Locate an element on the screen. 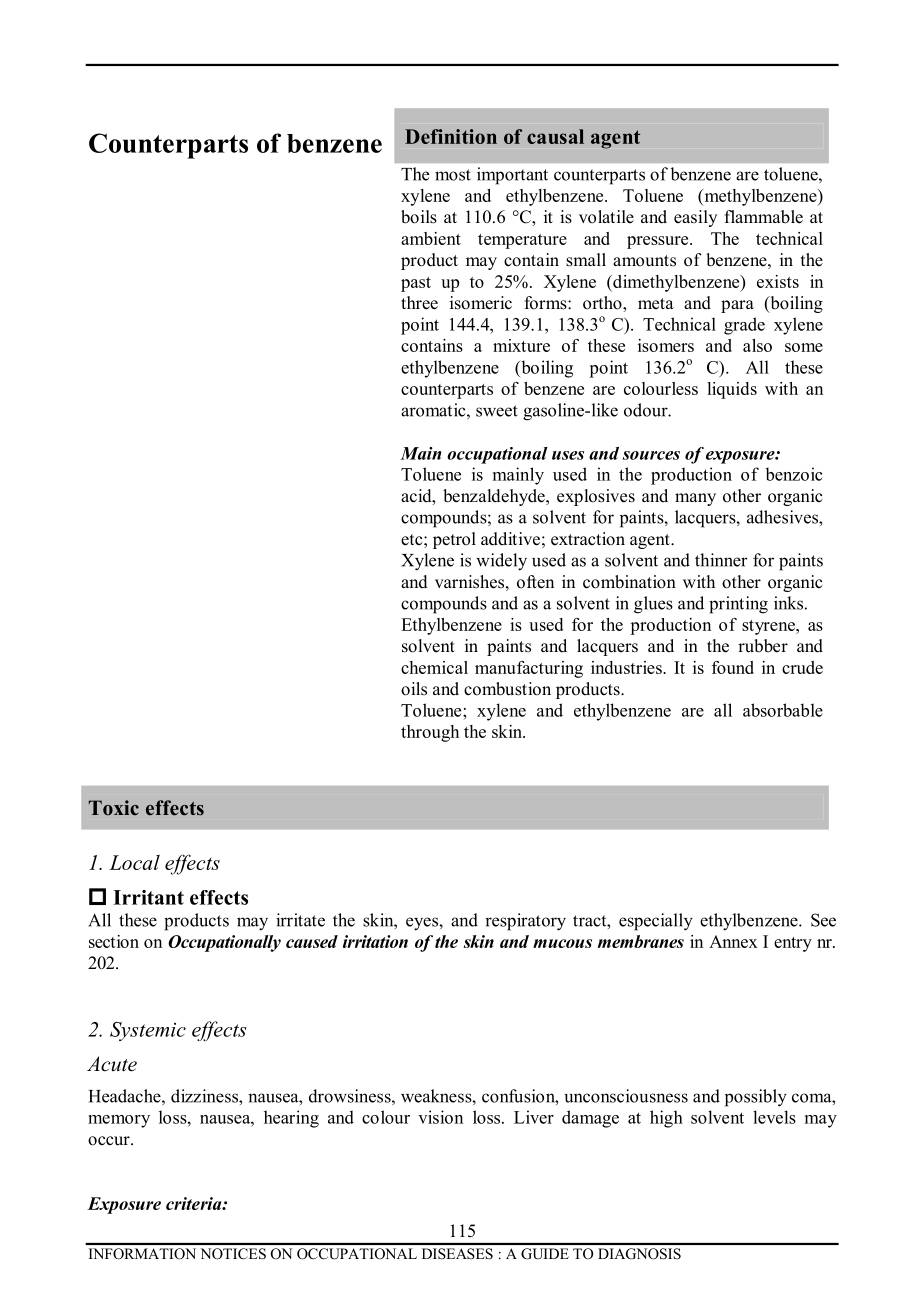  respiratory is located at coordinates (525, 922).
